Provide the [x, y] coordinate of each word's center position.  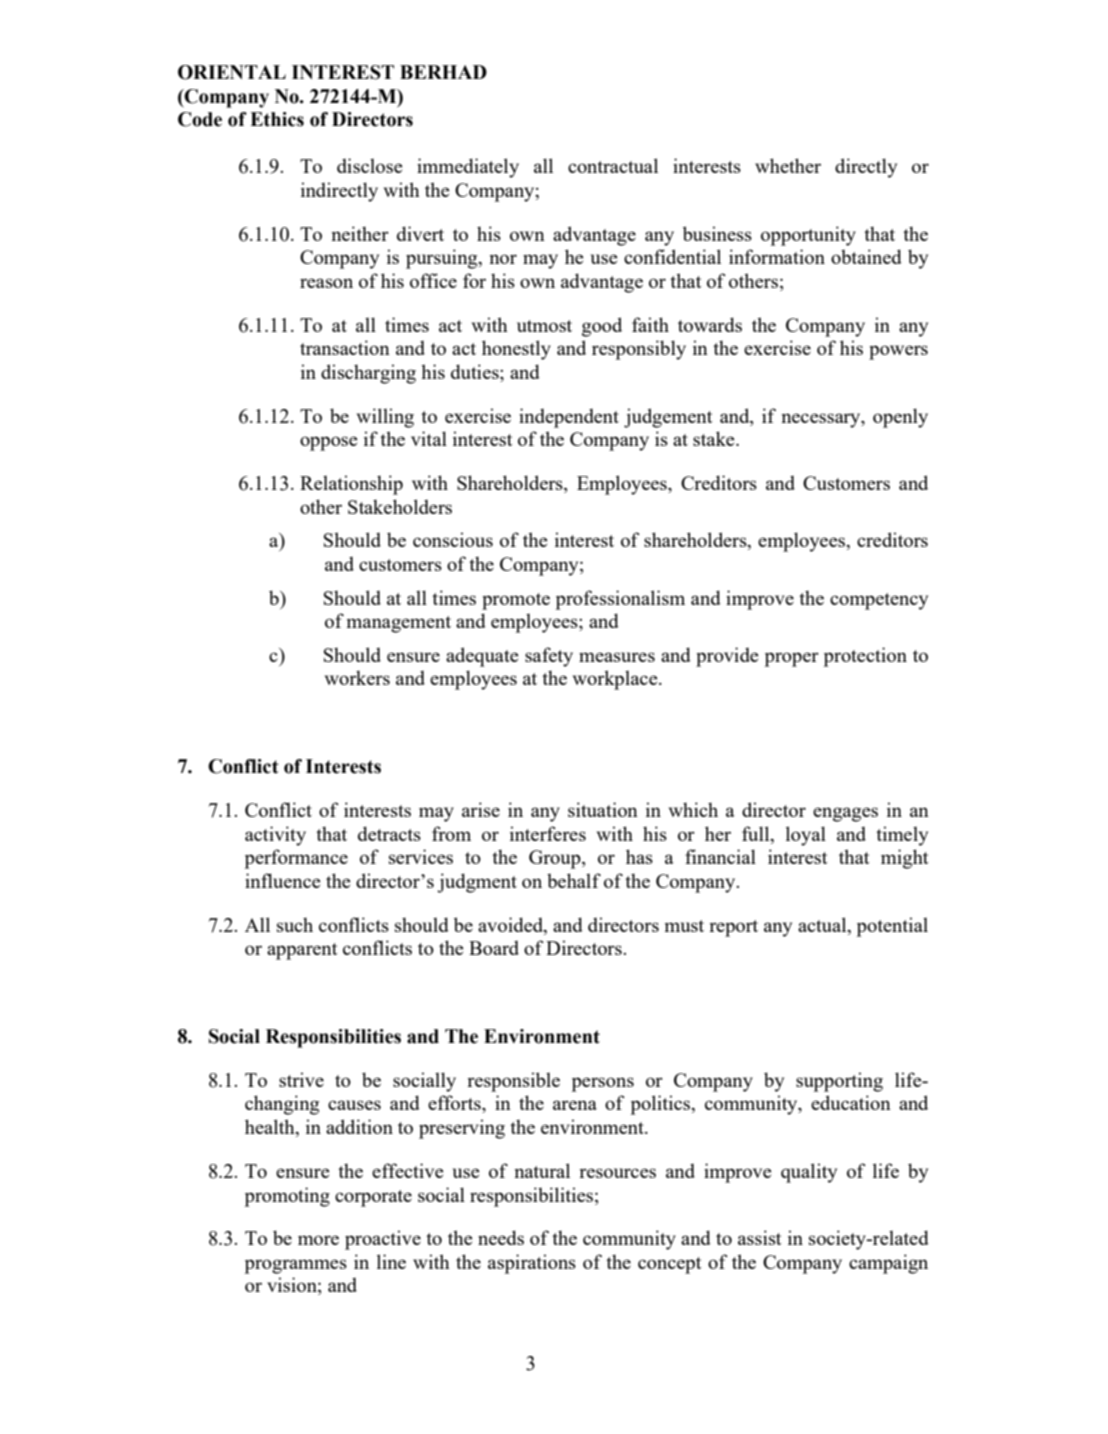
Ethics [277, 119]
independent [569, 418]
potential [892, 927]
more [318, 1240]
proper [792, 659]
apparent [302, 951]
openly [900, 418]
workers [357, 677]
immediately [468, 168]
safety [549, 657]
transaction [345, 347]
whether [788, 165]
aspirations [532, 1264]
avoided [511, 924]
